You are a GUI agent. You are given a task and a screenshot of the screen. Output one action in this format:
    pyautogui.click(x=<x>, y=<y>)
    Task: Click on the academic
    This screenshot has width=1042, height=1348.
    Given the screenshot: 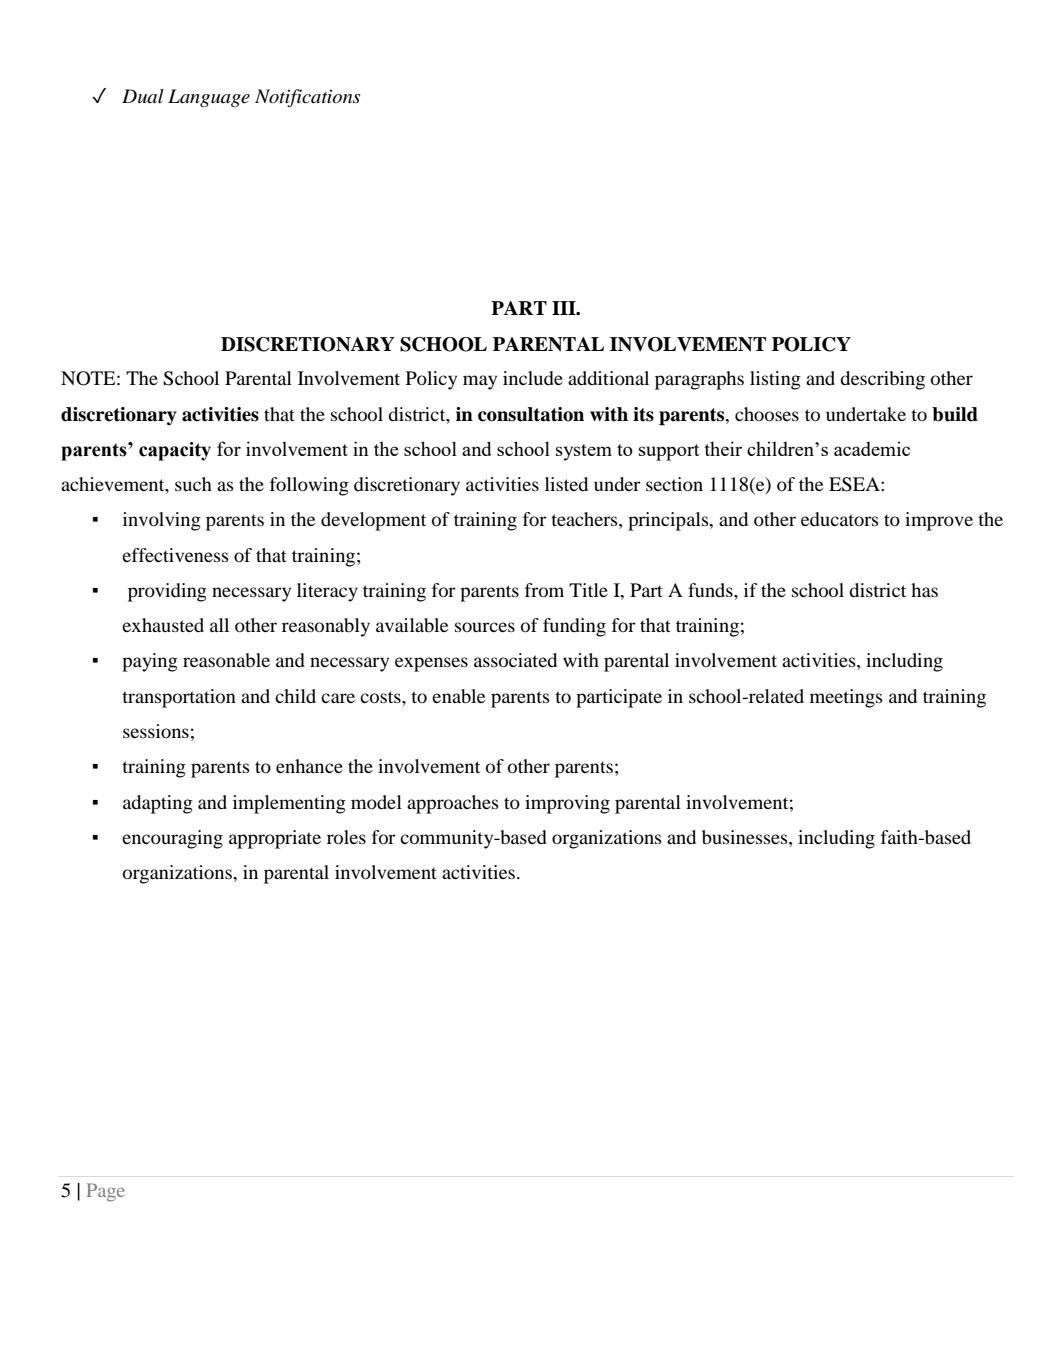 What is the action you would take?
    pyautogui.click(x=872, y=448)
